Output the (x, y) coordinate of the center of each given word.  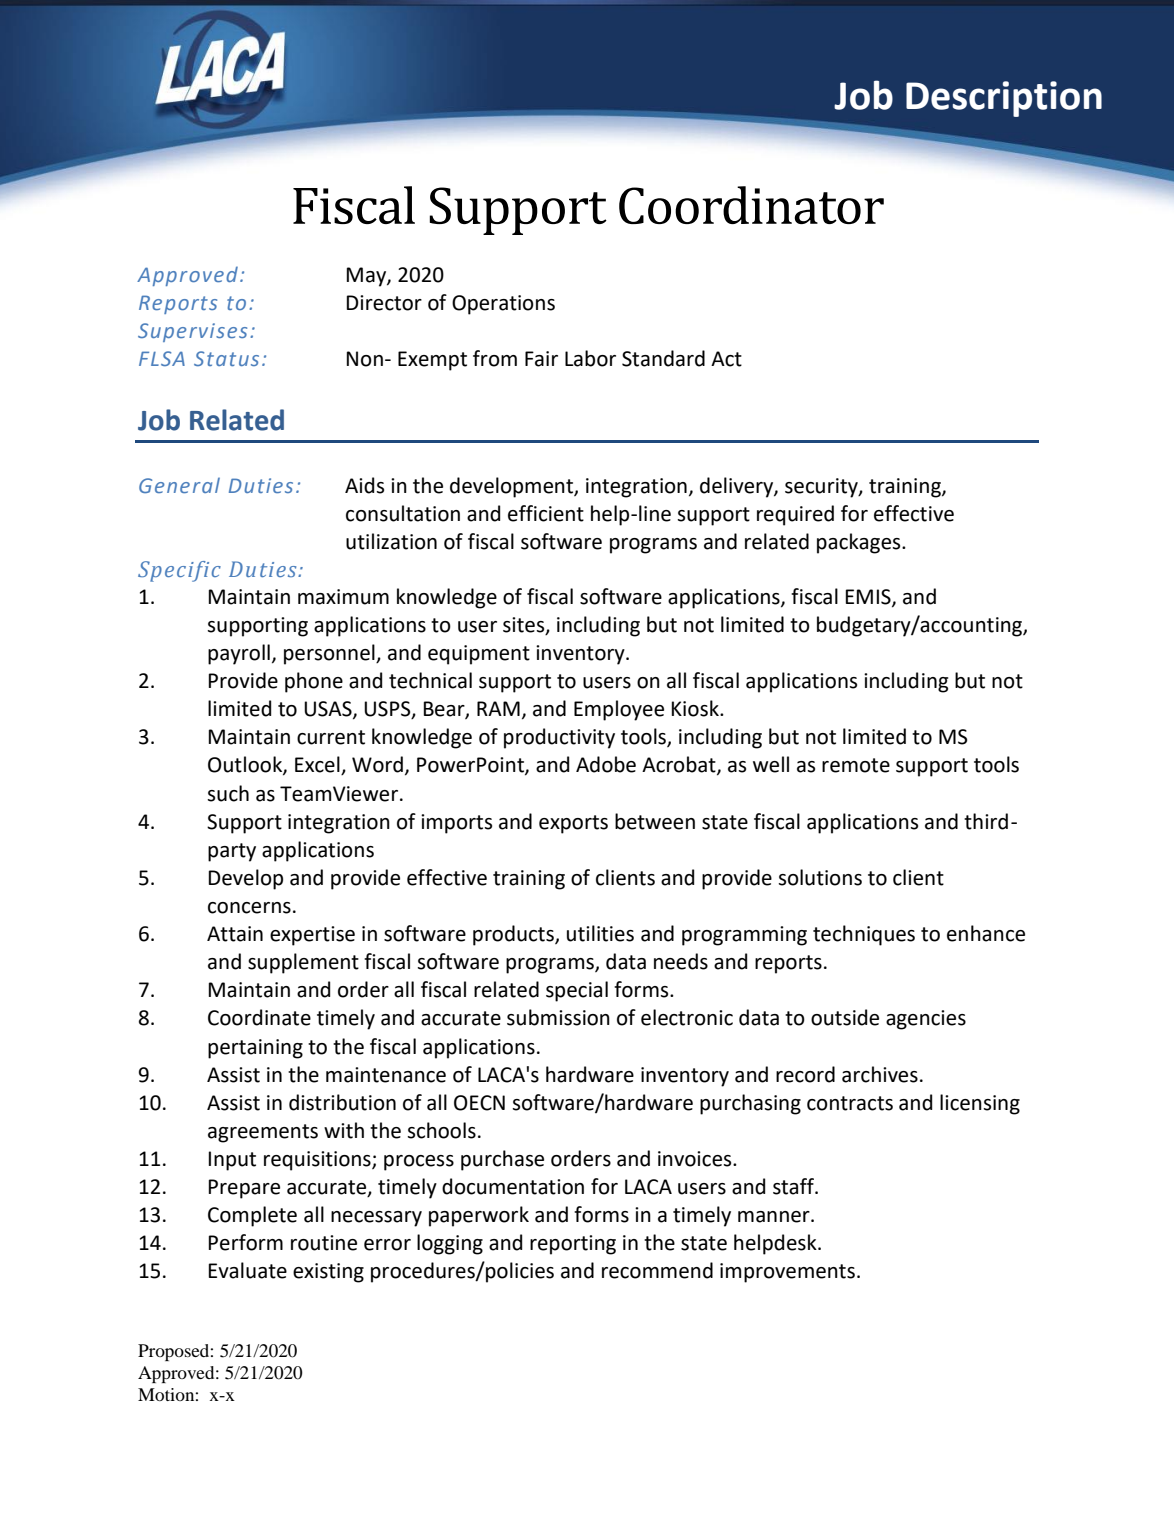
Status (226, 358)
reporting (573, 1245)
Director (384, 303)
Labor (590, 358)
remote (856, 765)
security (822, 488)
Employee (619, 710)
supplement (303, 963)
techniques (864, 935)
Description (1004, 99)
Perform (246, 1242)
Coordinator (751, 205)
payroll (239, 654)
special (577, 991)
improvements (787, 1273)
